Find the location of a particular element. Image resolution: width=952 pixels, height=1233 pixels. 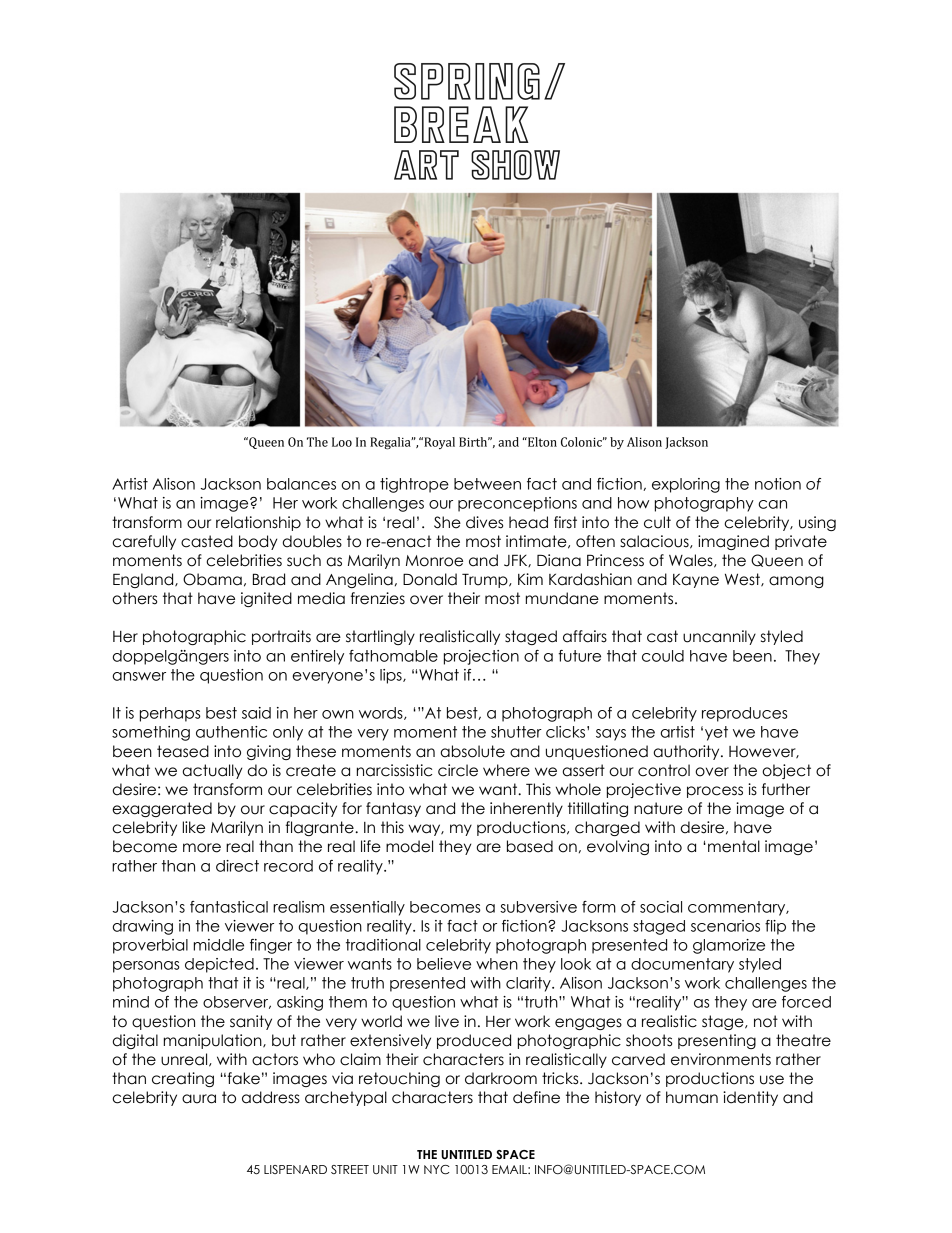

balances is located at coordinates (301, 484).
